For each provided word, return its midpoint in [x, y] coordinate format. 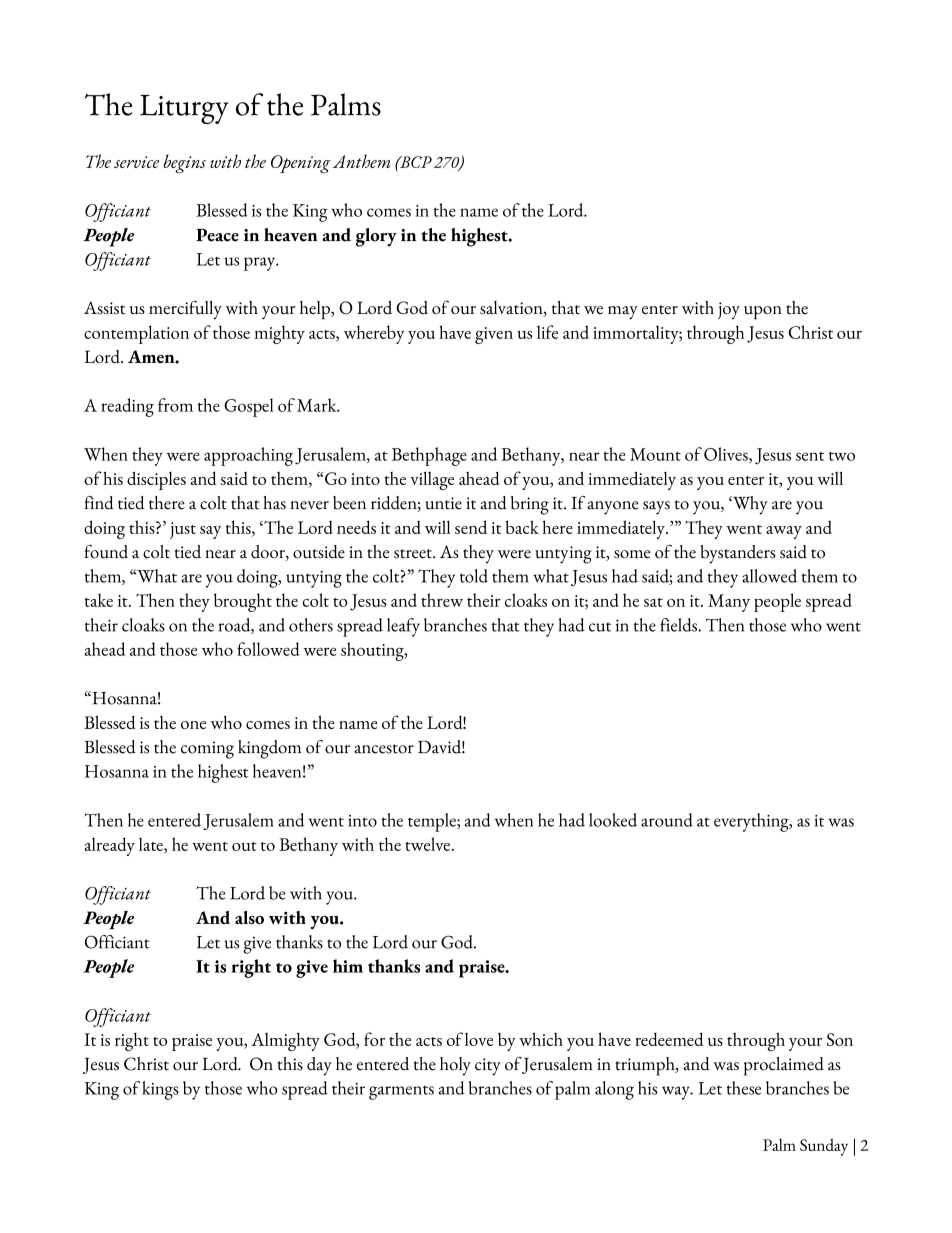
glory [376, 237]
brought [243, 602]
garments [401, 1093]
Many [729, 603]
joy [729, 311]
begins [185, 164]
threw [442, 600]
